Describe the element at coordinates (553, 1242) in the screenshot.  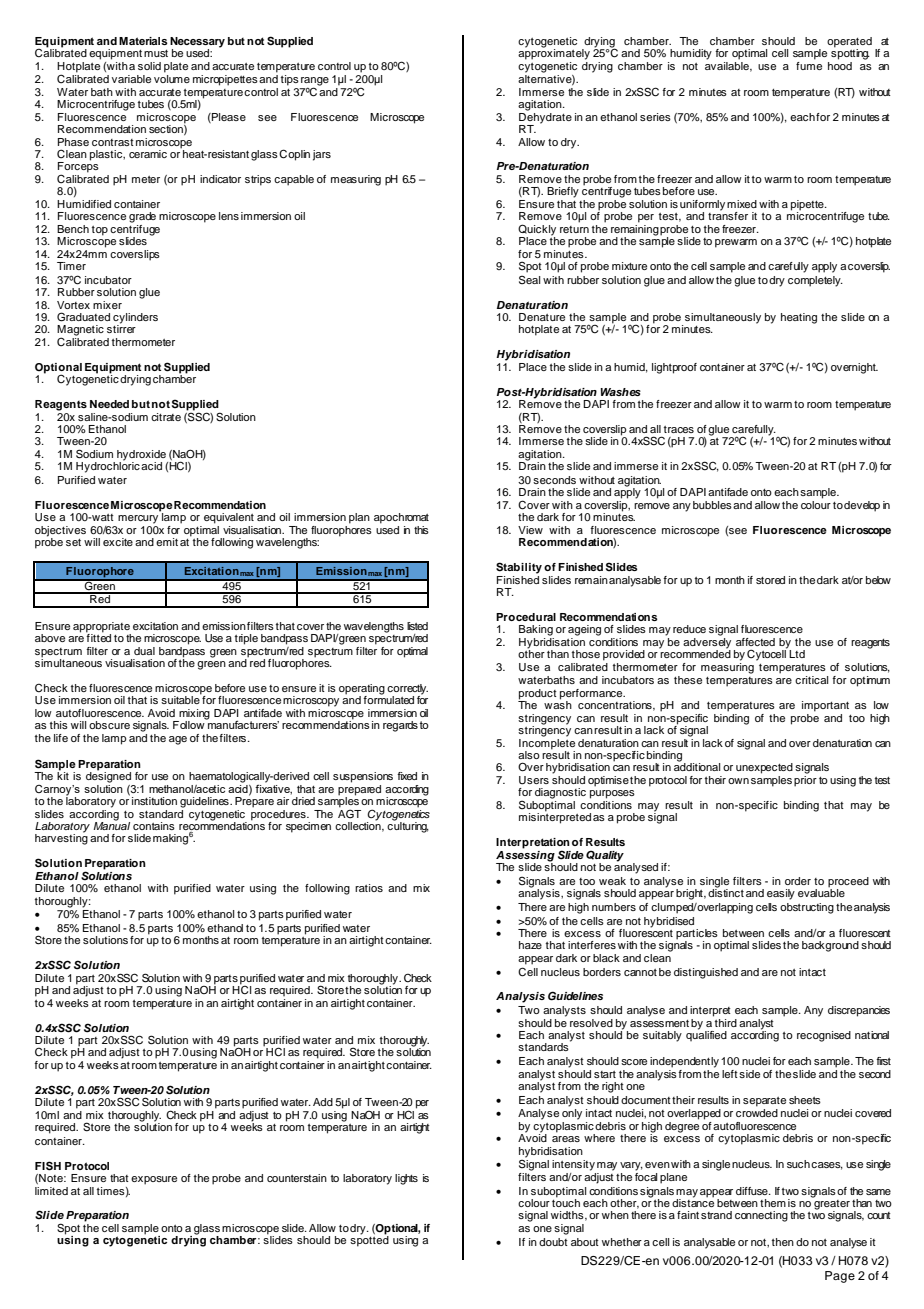
I see `doubt` at that location.
